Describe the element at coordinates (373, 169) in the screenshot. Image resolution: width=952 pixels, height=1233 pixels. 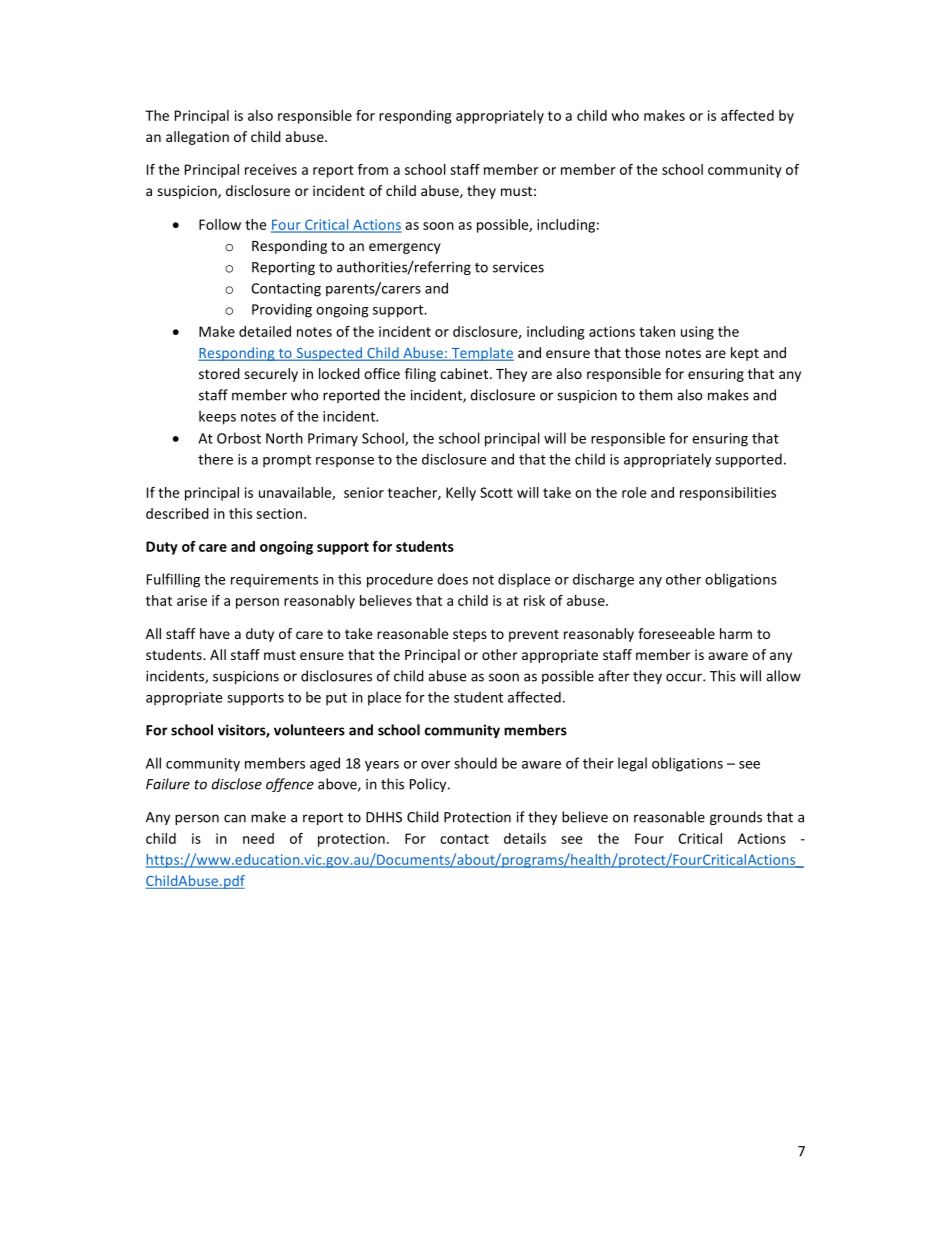
I see `from` at that location.
